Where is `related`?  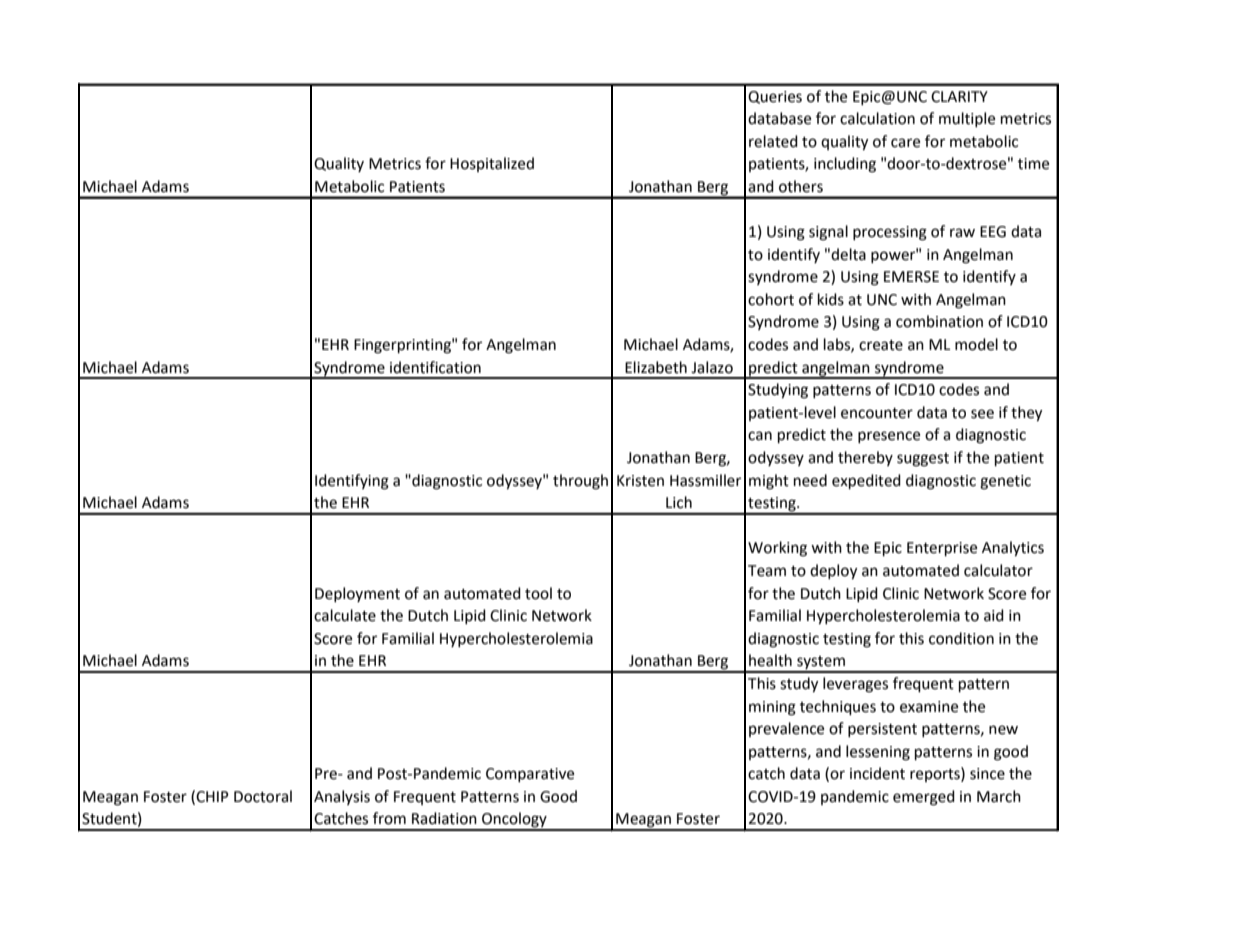
related is located at coordinates (773, 141).
